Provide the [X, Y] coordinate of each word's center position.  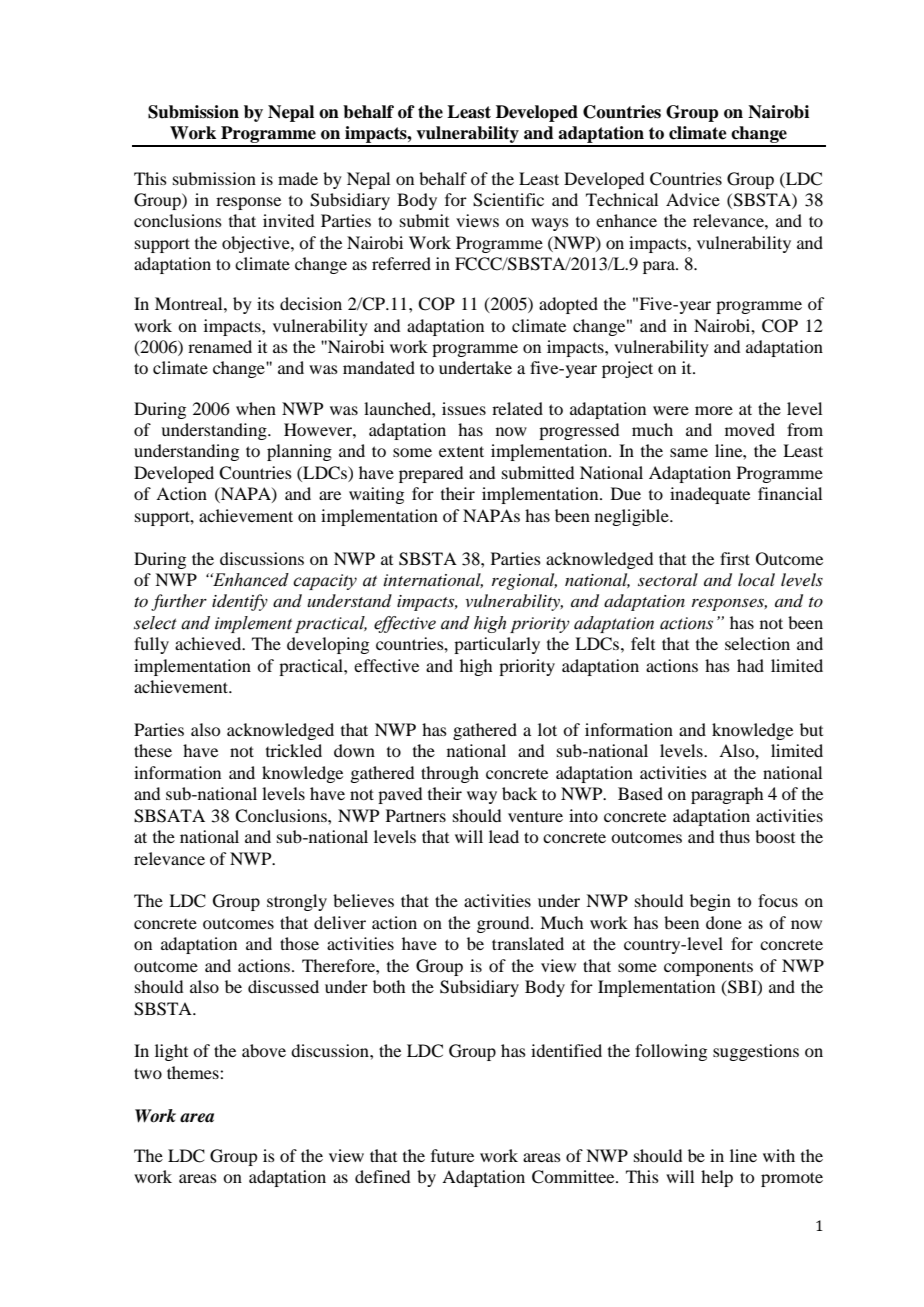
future [452, 1155]
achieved [209, 643]
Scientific [508, 200]
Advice [693, 199]
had [750, 665]
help [717, 1178]
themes [194, 1072]
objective [257, 244]
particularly [497, 645]
